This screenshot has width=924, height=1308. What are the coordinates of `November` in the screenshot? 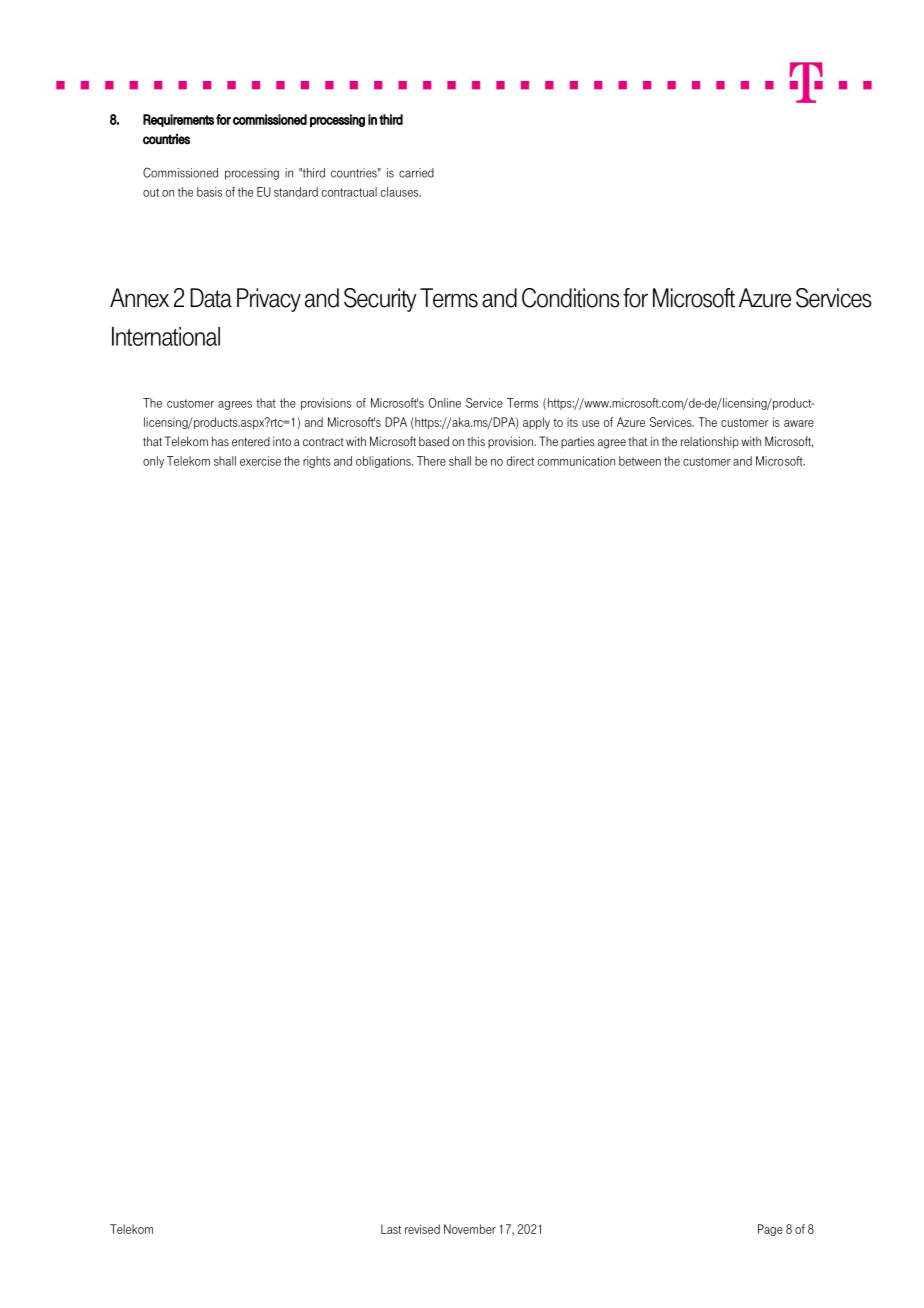 It's located at (470, 1229).
